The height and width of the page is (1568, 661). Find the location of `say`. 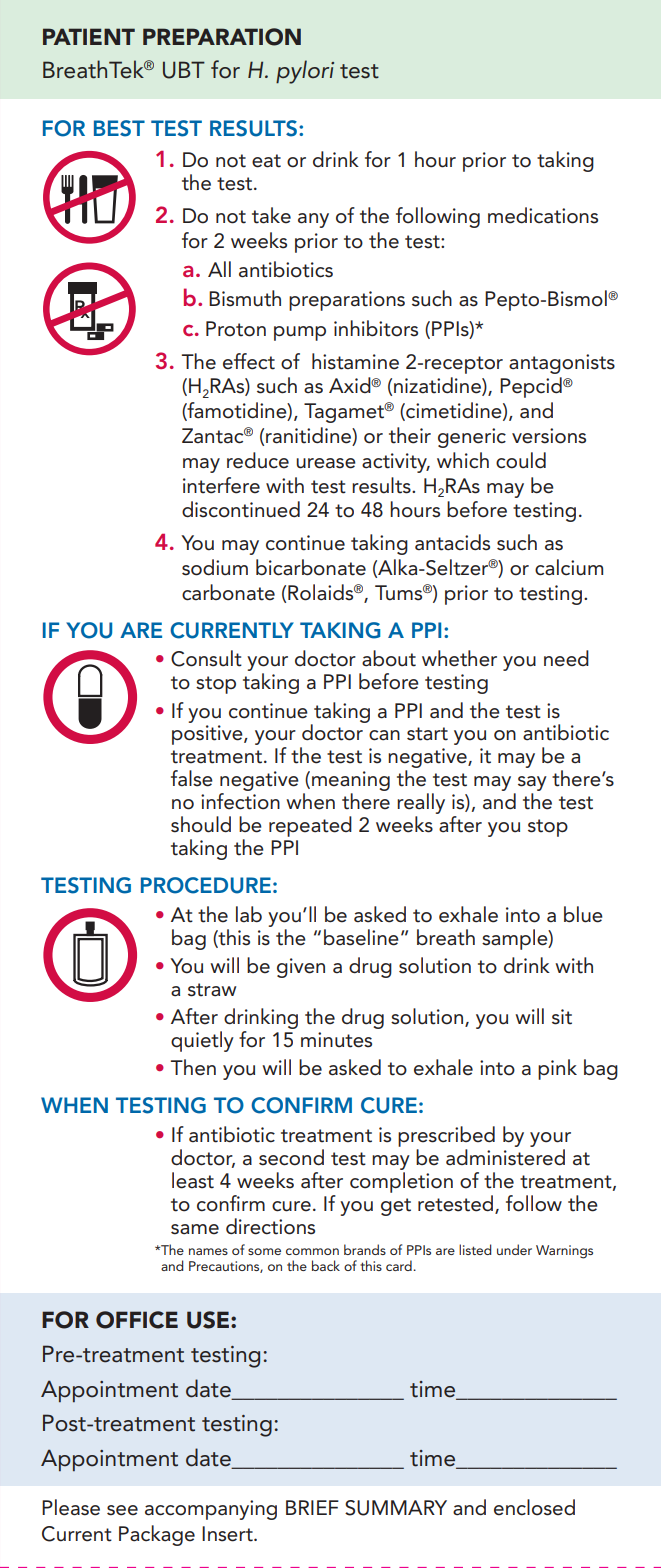

say is located at coordinates (531, 785).
